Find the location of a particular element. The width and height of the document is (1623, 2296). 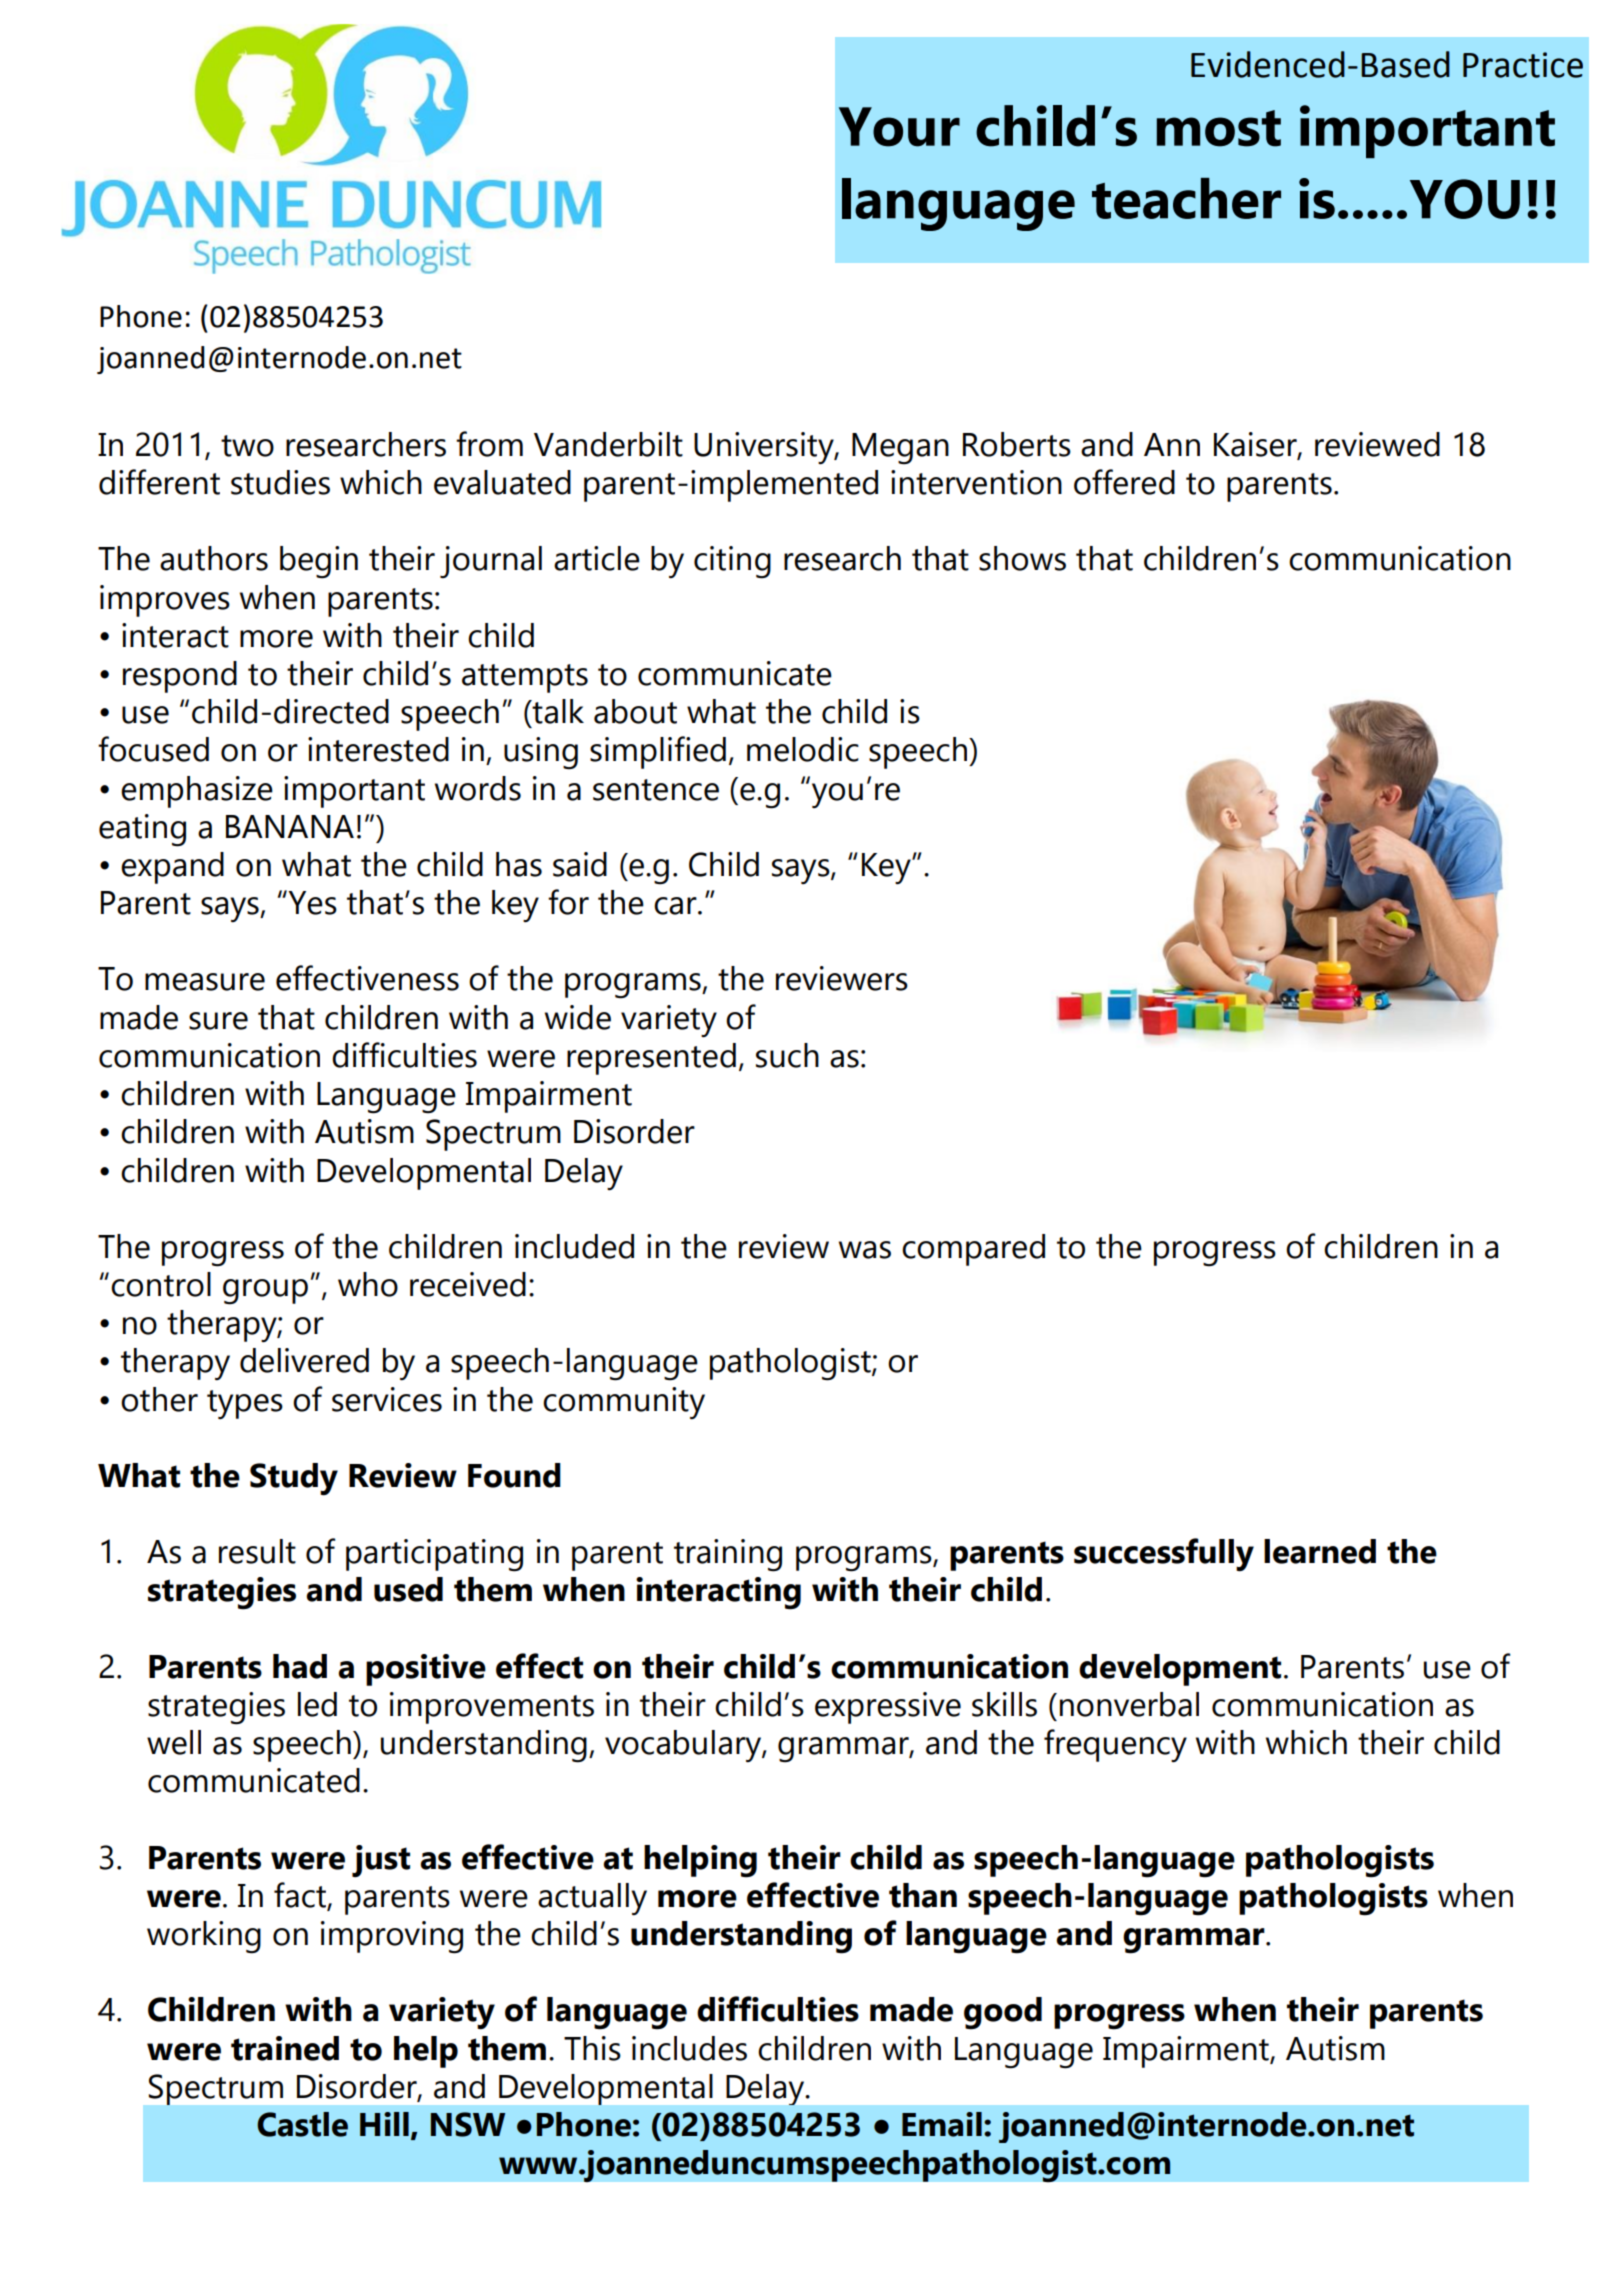

compared is located at coordinates (973, 1250).
